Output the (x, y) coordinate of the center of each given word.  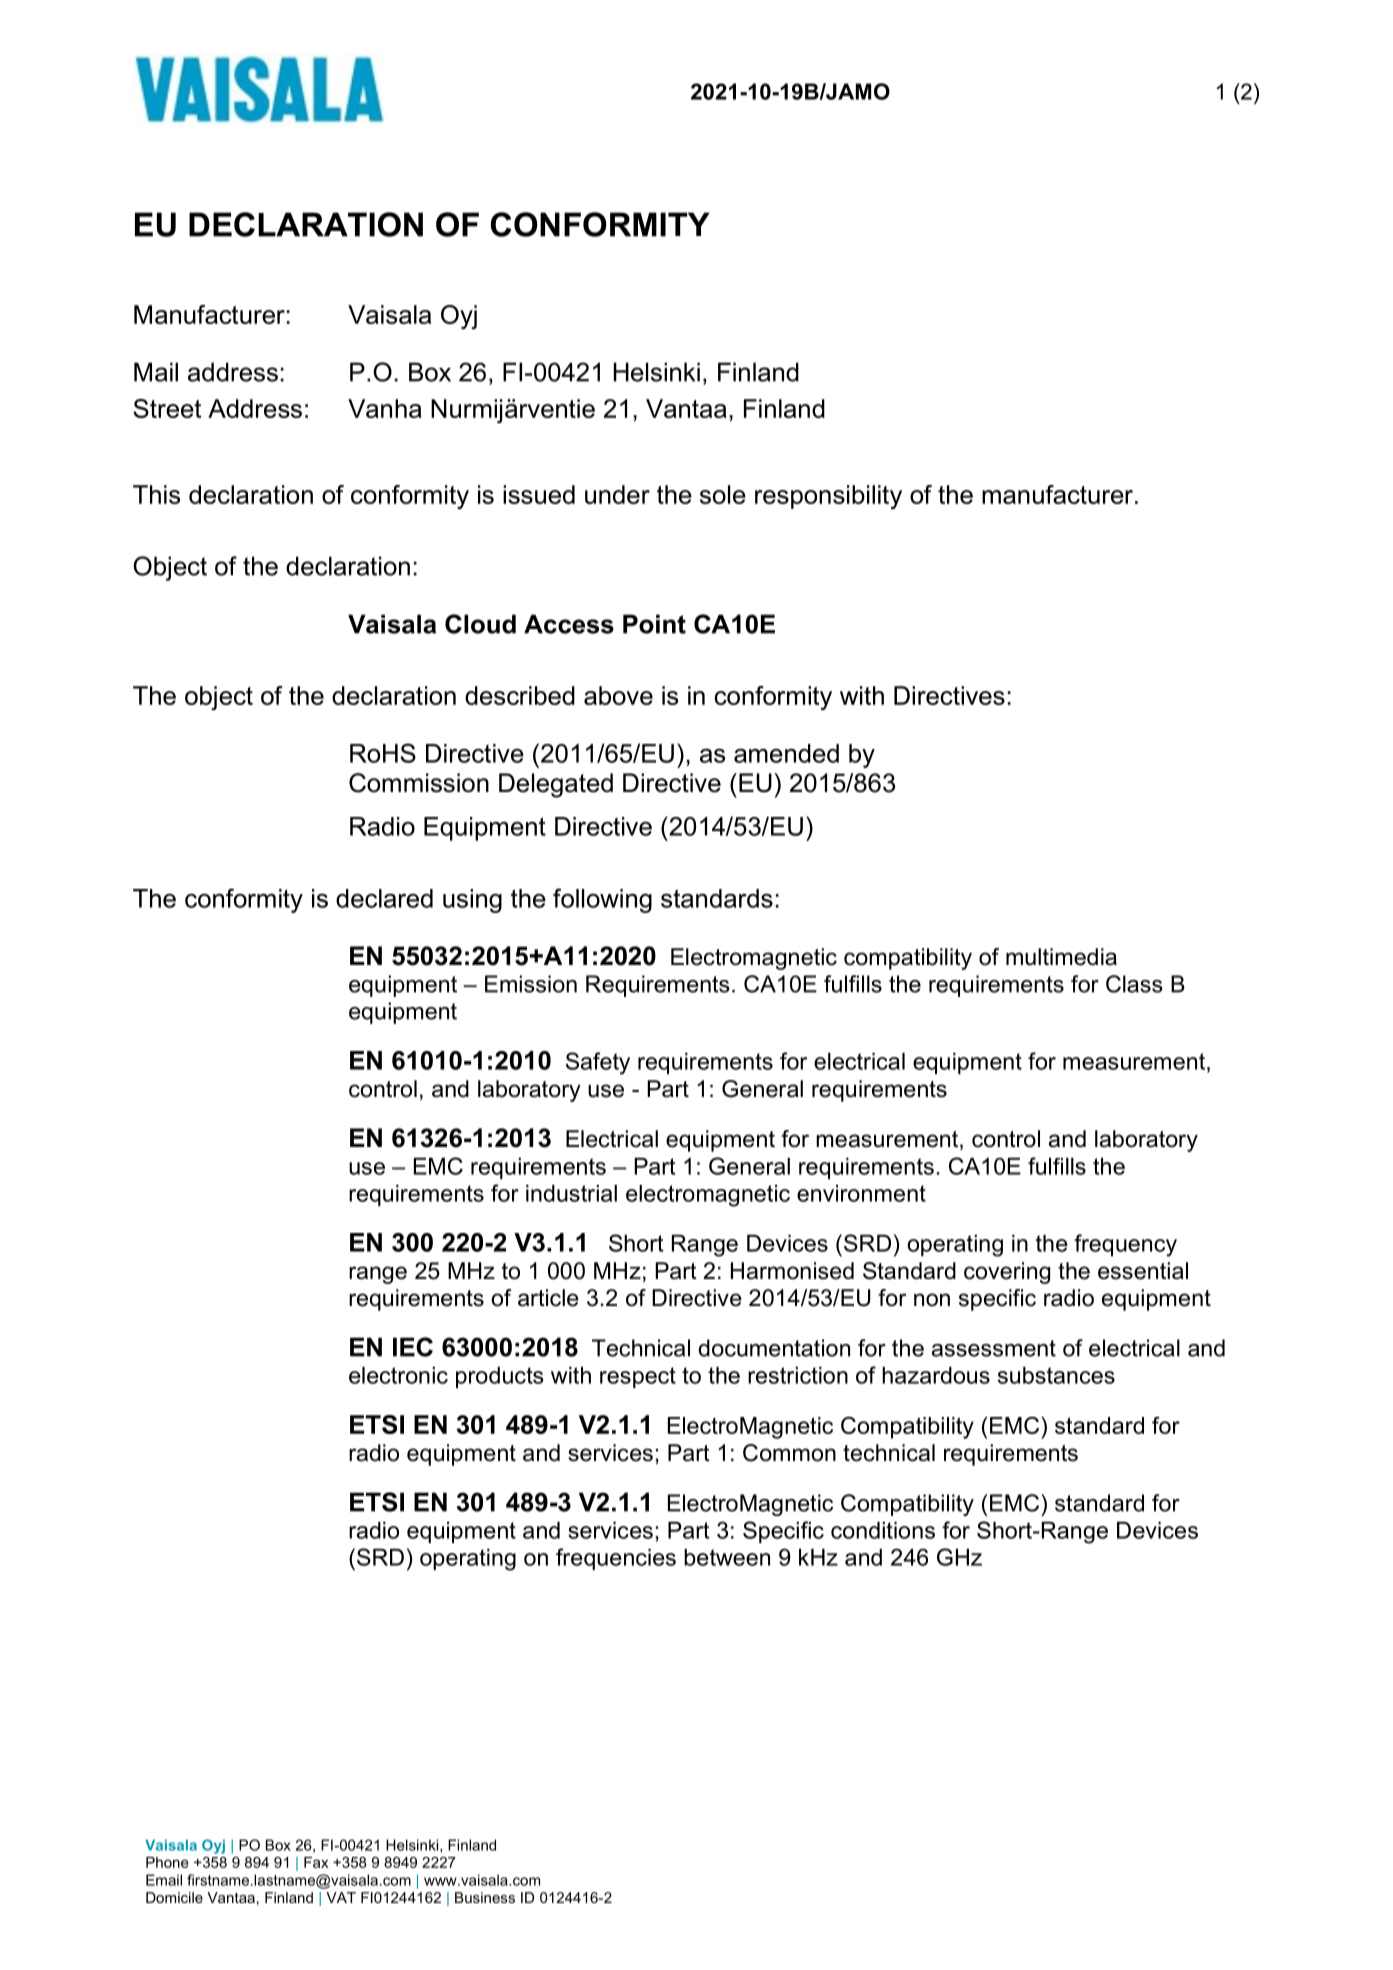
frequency (1125, 1245)
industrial (571, 1193)
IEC (413, 1347)
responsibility (828, 497)
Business (485, 1897)
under (617, 494)
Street (167, 408)
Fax (316, 1862)
